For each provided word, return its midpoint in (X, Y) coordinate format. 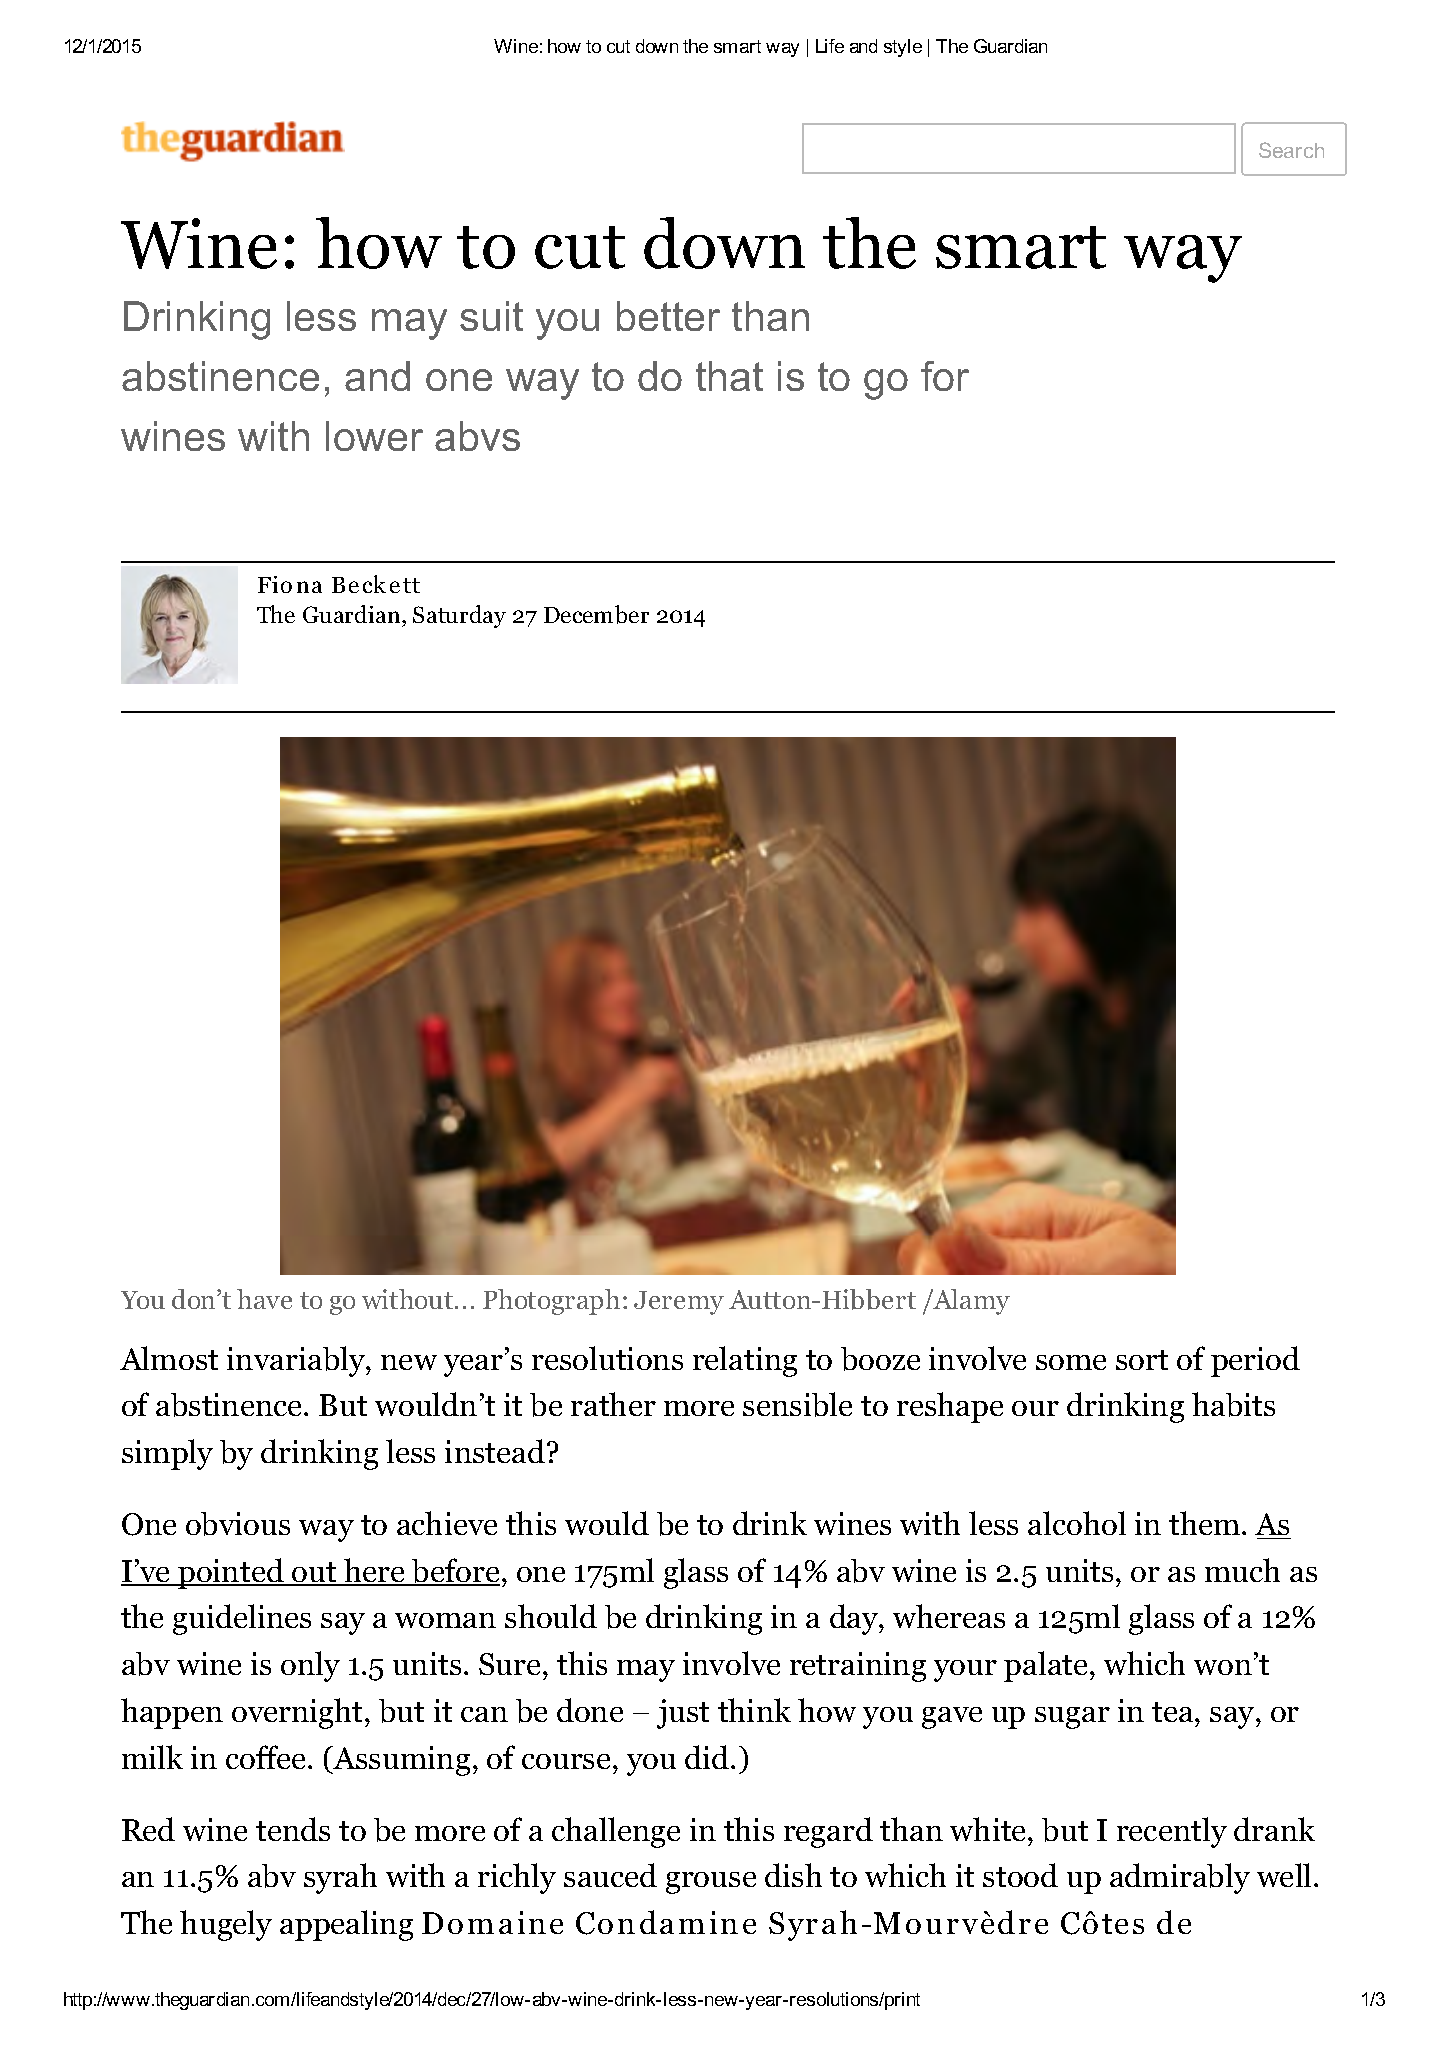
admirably (1180, 1878)
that (729, 376)
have (264, 1299)
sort (1142, 1360)
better (668, 316)
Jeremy (679, 1303)
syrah (340, 1878)
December (596, 614)
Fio (275, 584)
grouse (711, 1883)
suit (491, 316)
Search (1291, 150)
